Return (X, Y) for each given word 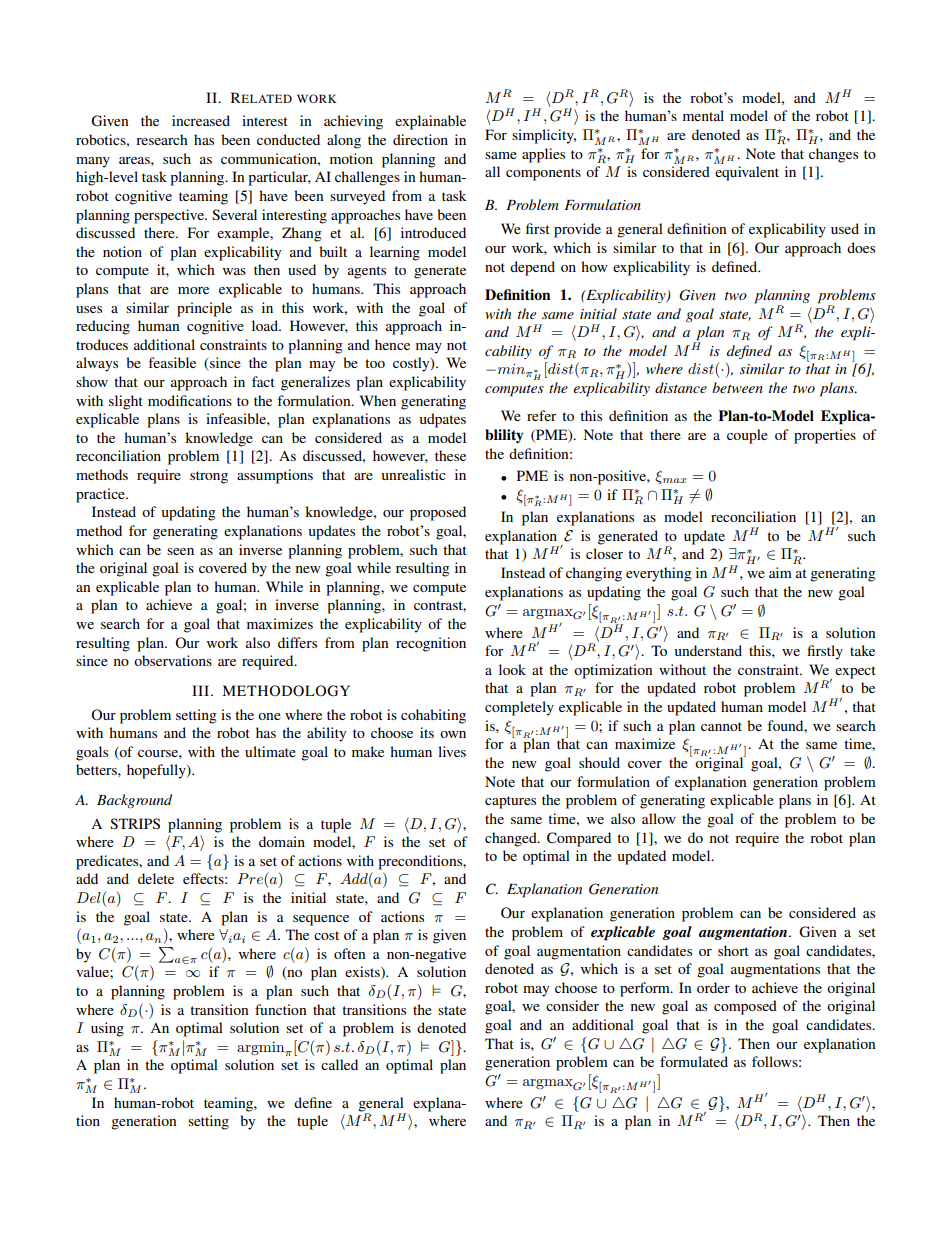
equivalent (747, 173)
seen (180, 551)
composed (745, 1007)
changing (594, 574)
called (339, 1064)
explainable (430, 122)
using (107, 1029)
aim (780, 572)
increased (201, 120)
